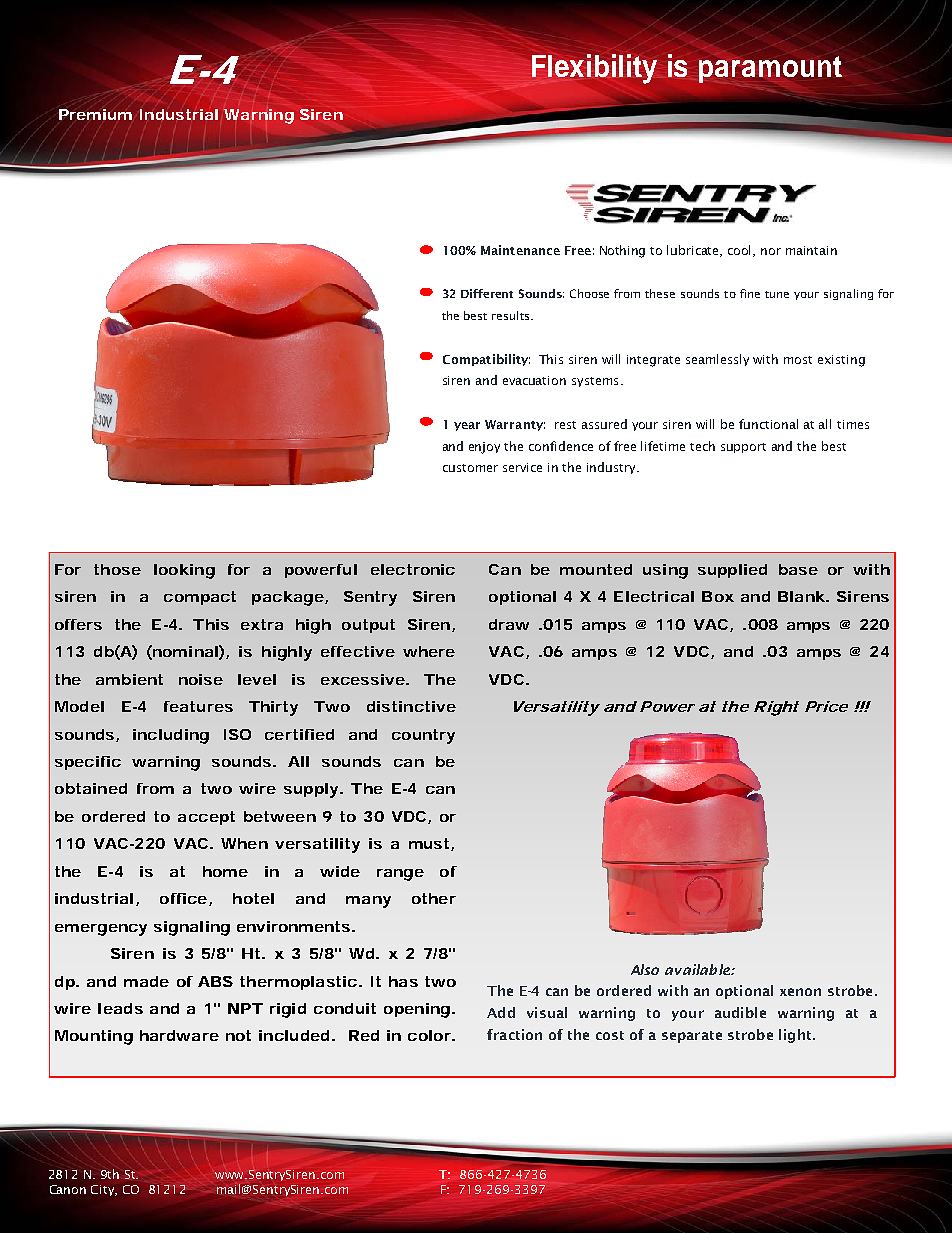 This screenshot has height=1233, width=952. What do you see at coordinates (798, 360) in the screenshot?
I see `most` at bounding box center [798, 360].
